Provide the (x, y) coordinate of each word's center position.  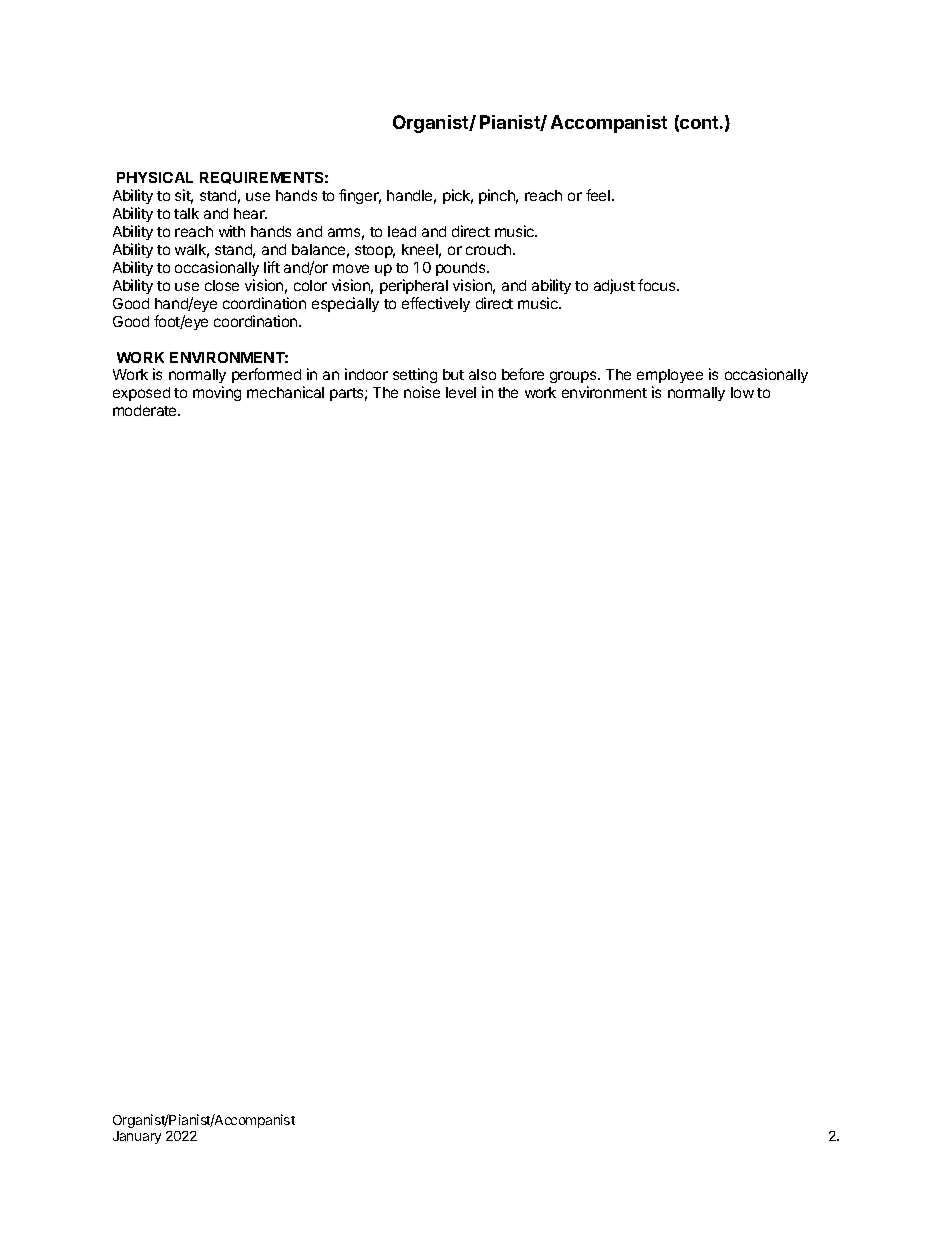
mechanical (285, 392)
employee (670, 378)
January (137, 1137)
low (742, 392)
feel (599, 195)
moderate (146, 410)
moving (217, 393)
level (461, 392)
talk (186, 213)
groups (574, 379)
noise (422, 392)
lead (402, 231)
